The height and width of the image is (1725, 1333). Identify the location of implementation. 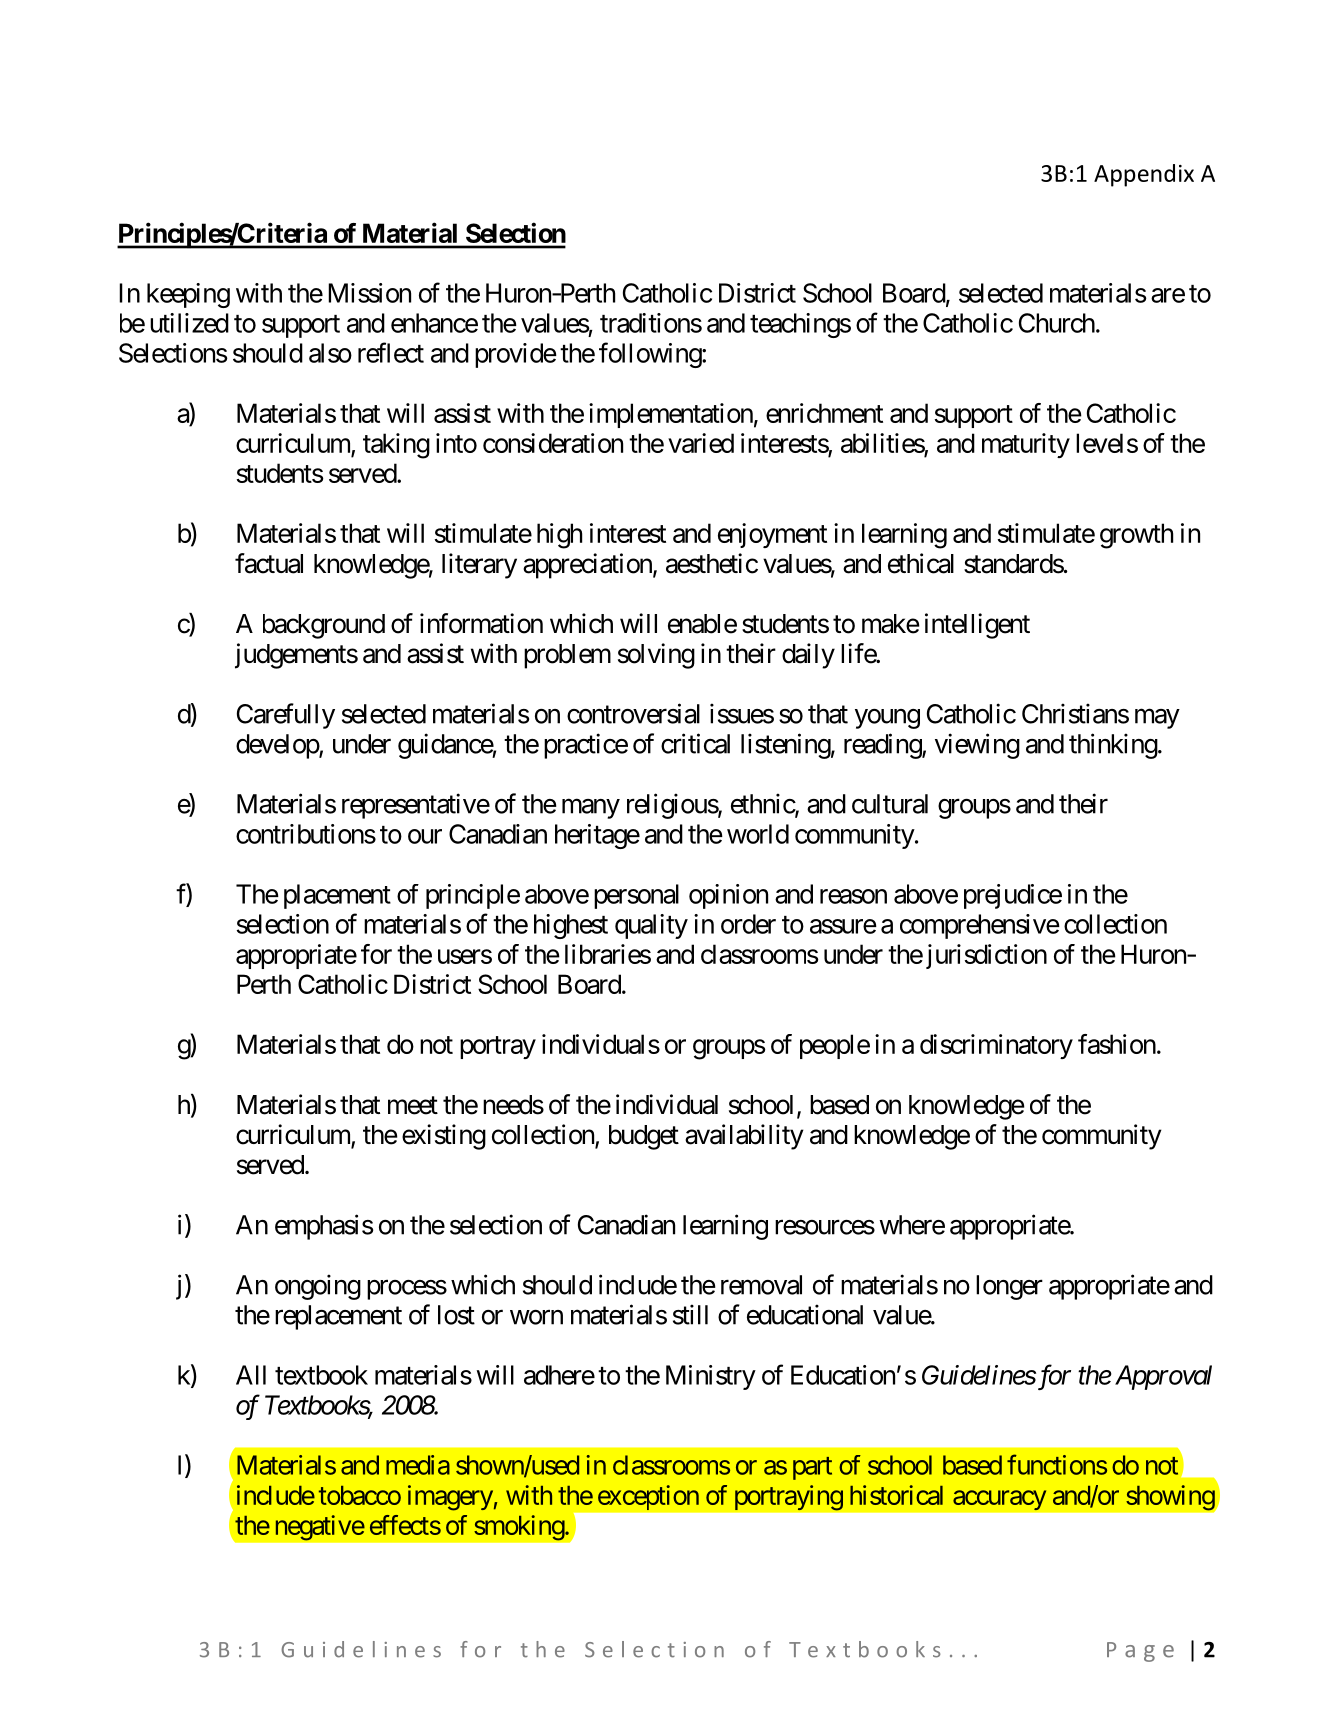
(671, 415).
